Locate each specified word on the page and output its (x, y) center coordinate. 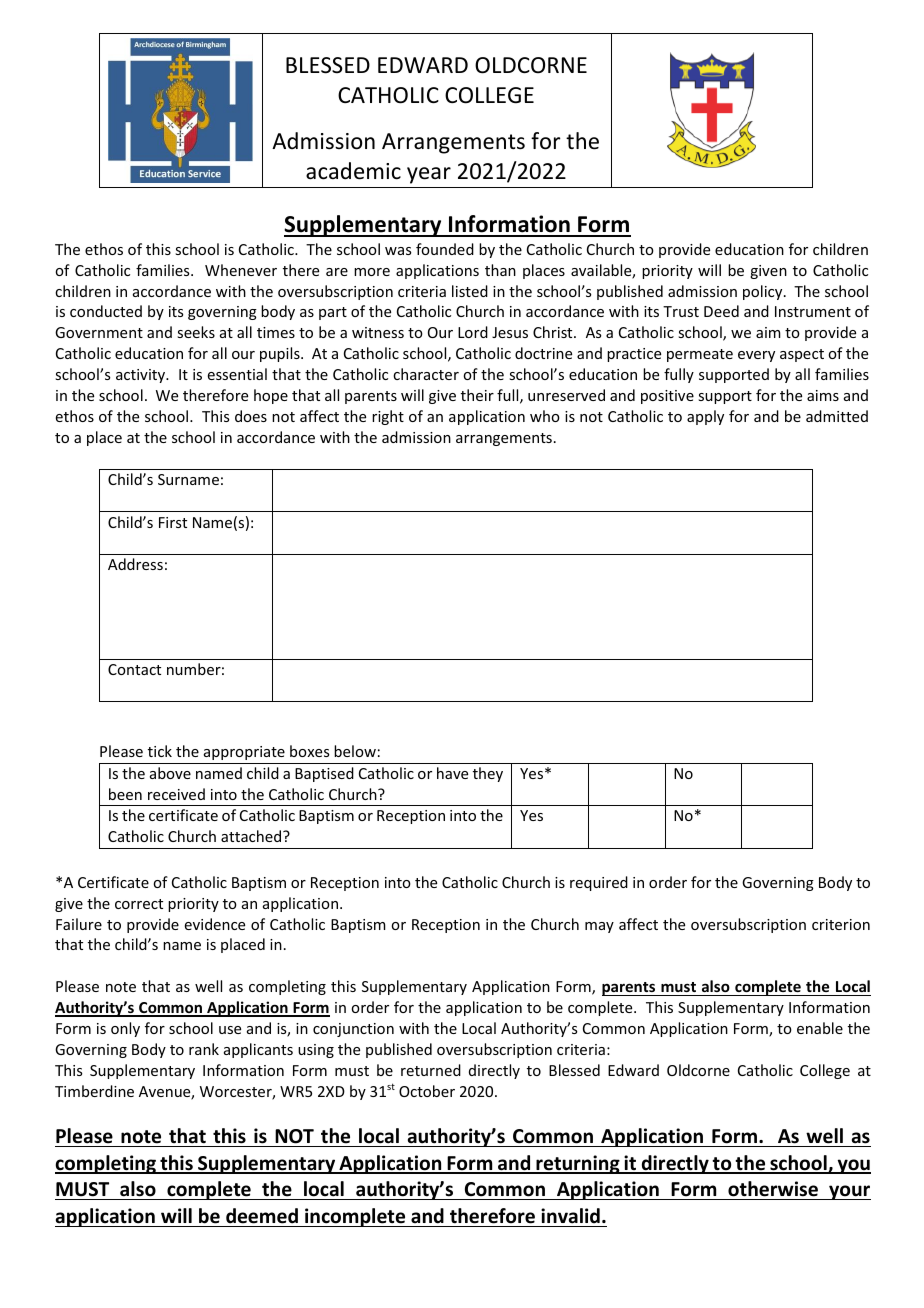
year (429, 175)
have (452, 773)
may (599, 927)
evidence (215, 924)
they (488, 774)
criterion (841, 924)
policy (764, 292)
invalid (570, 1216)
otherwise (773, 1189)
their (477, 395)
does (251, 416)
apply (705, 417)
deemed (262, 1216)
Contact (134, 669)
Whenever (241, 270)
